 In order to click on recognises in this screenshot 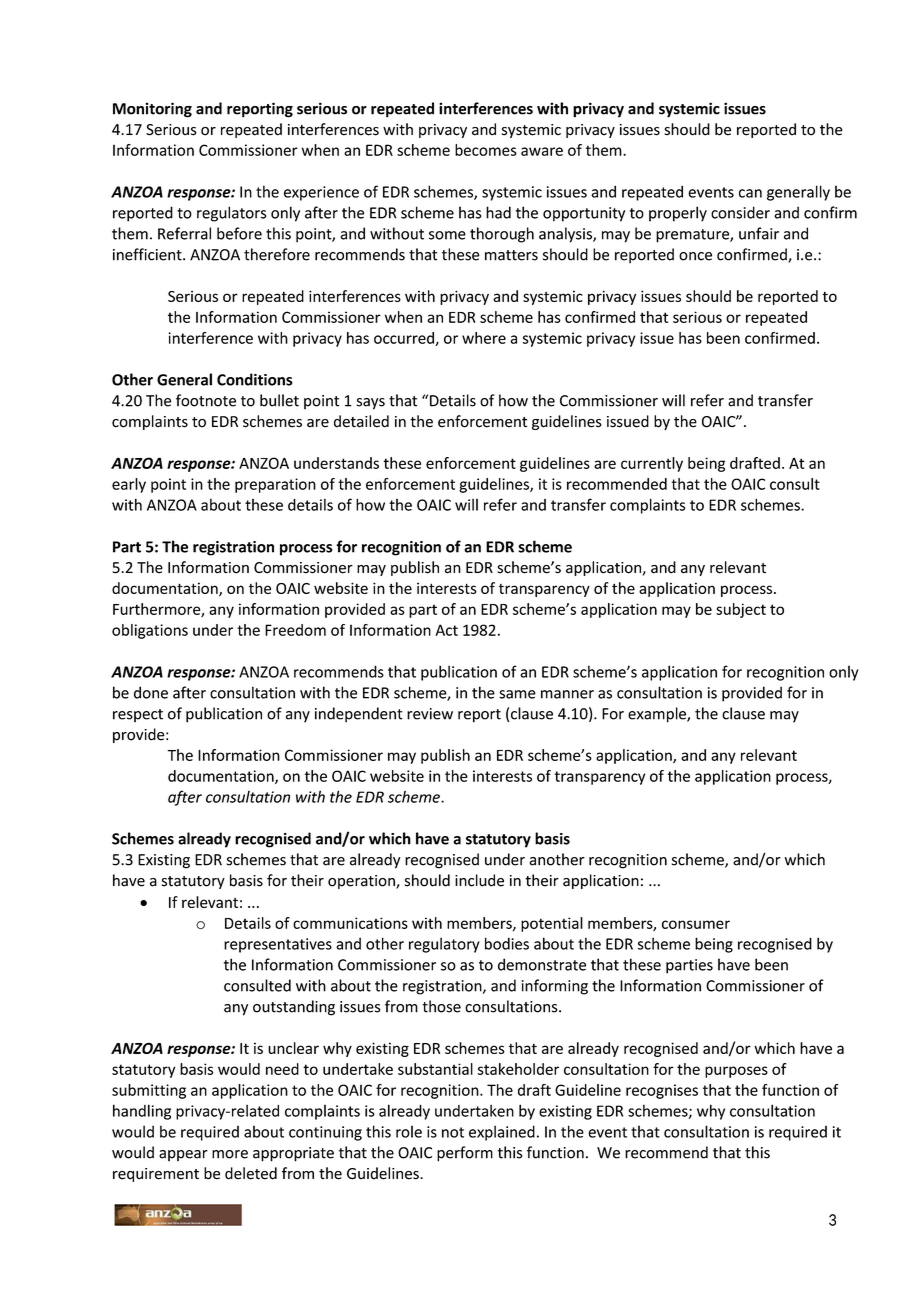, I will do `click(662, 1091)`.
